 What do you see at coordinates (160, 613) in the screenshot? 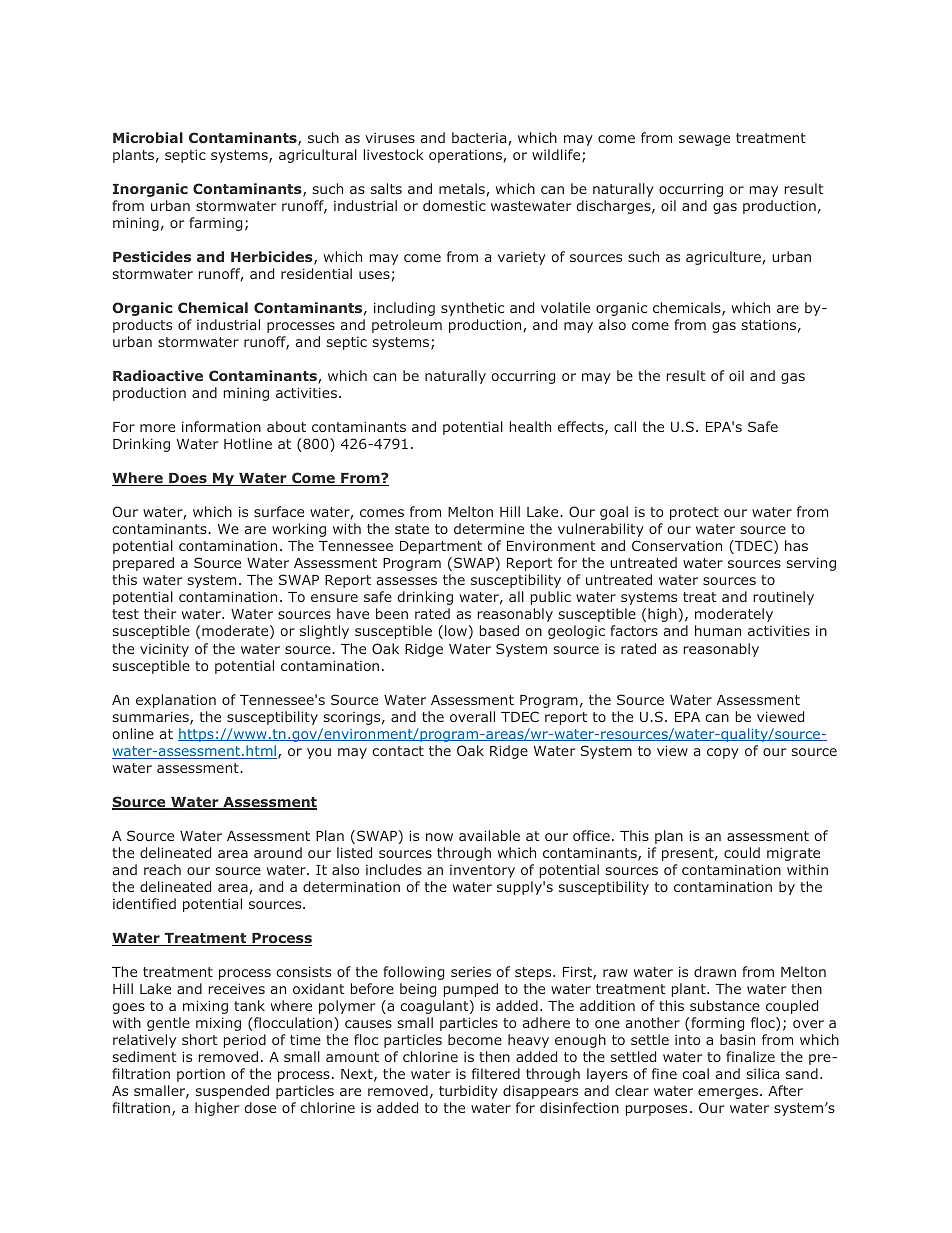
I see `their` at bounding box center [160, 613].
